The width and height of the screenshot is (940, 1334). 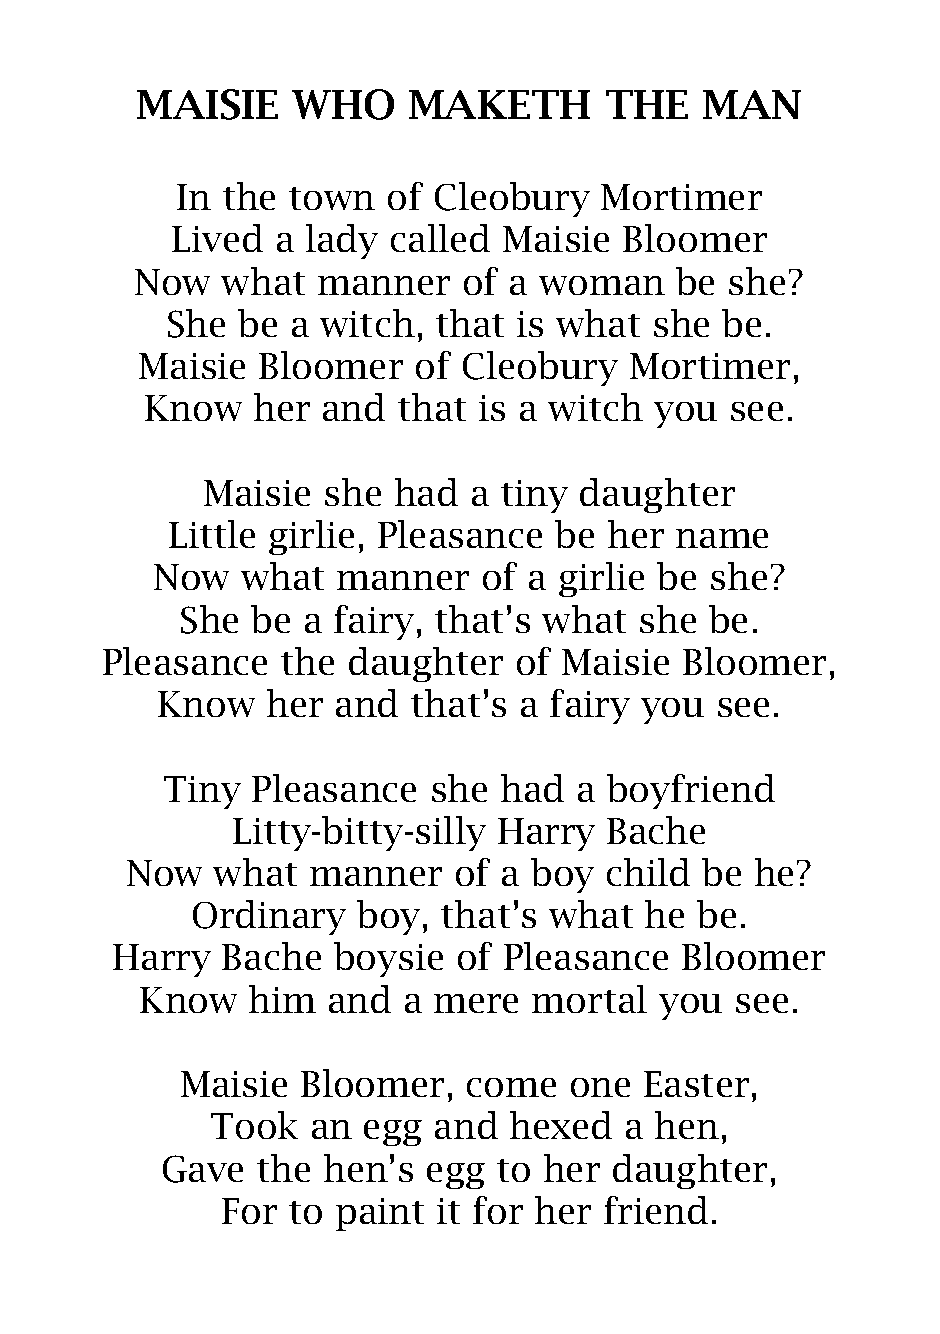 What do you see at coordinates (722, 538) in the screenshot?
I see `name` at bounding box center [722, 538].
